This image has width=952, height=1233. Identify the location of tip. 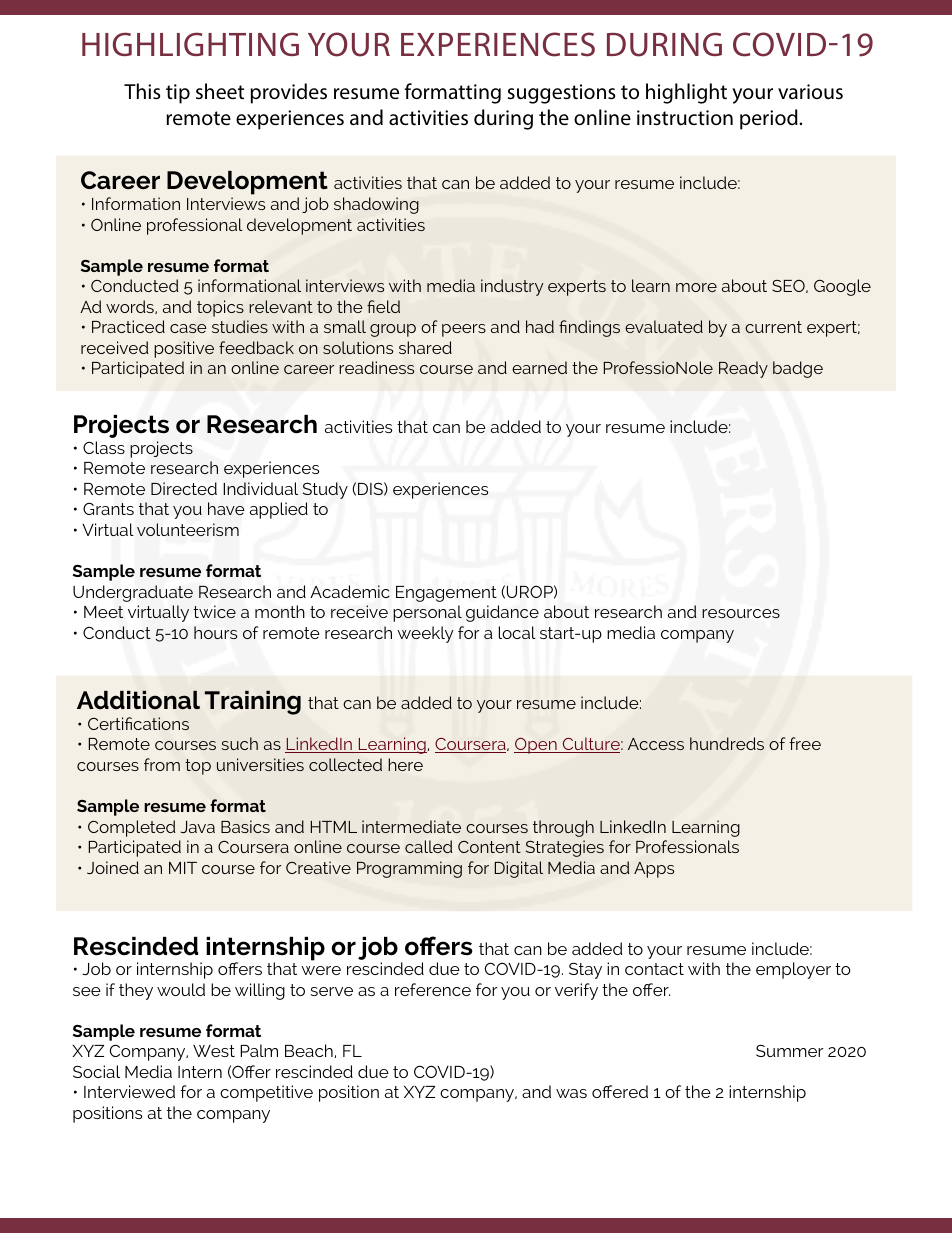
(178, 94).
